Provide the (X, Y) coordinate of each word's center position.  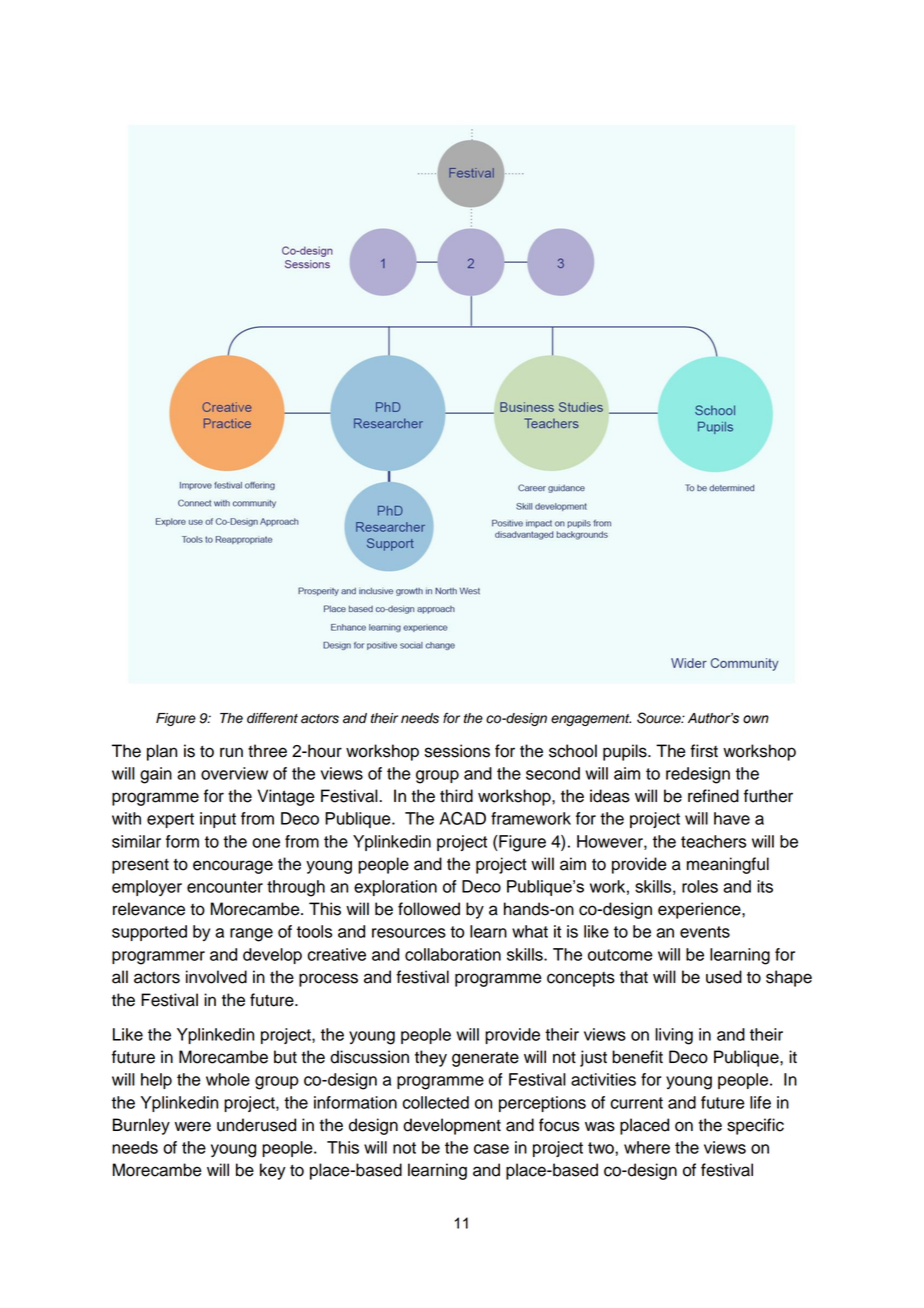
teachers (713, 841)
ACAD (463, 818)
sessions (457, 751)
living (674, 1036)
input (218, 820)
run (231, 752)
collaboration (453, 954)
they (431, 1058)
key (273, 1171)
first (704, 751)
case (491, 1149)
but (285, 1057)
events (705, 932)
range (251, 935)
